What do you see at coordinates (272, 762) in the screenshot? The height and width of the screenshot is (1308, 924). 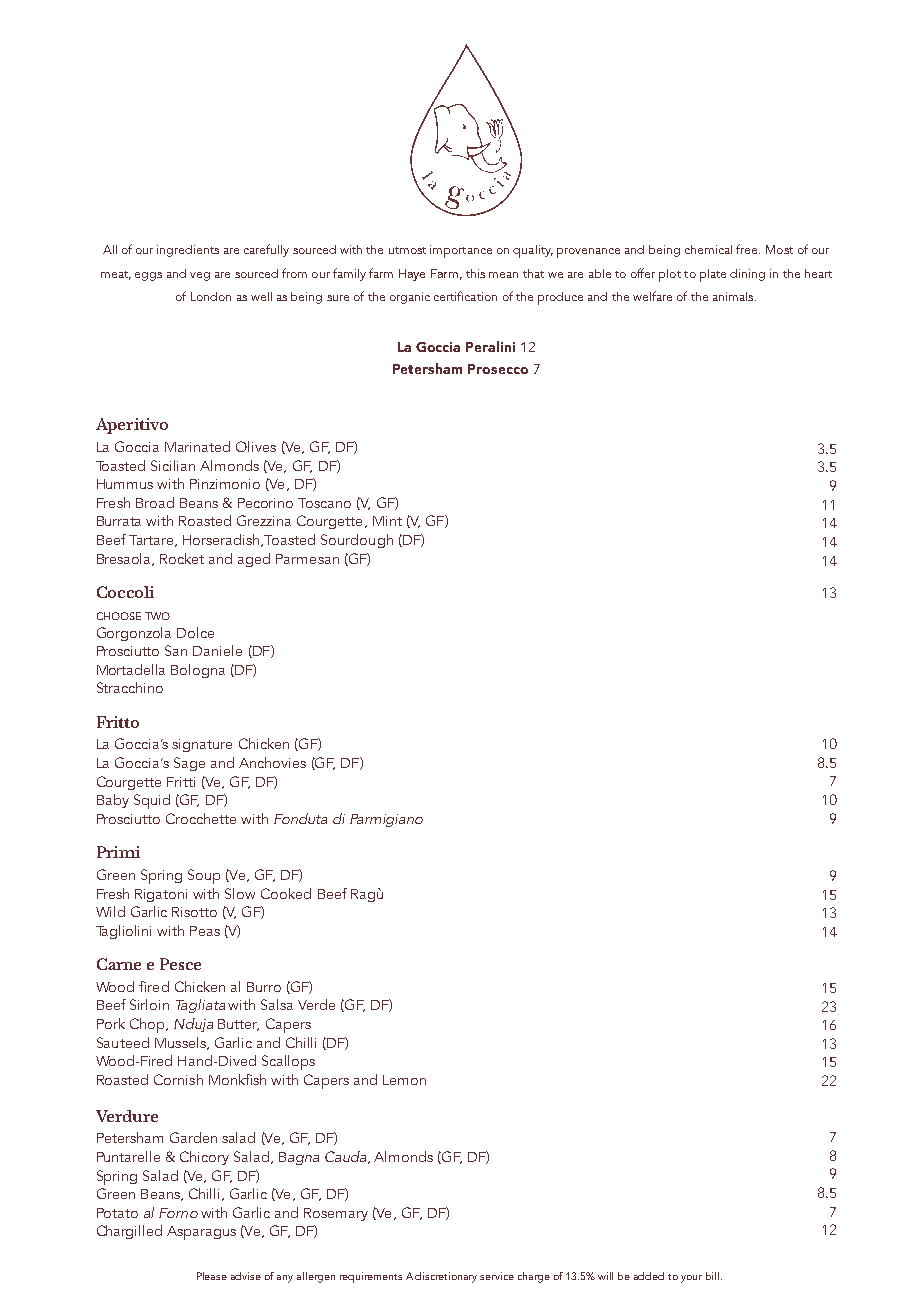 I see `Anchovies` at bounding box center [272, 762].
